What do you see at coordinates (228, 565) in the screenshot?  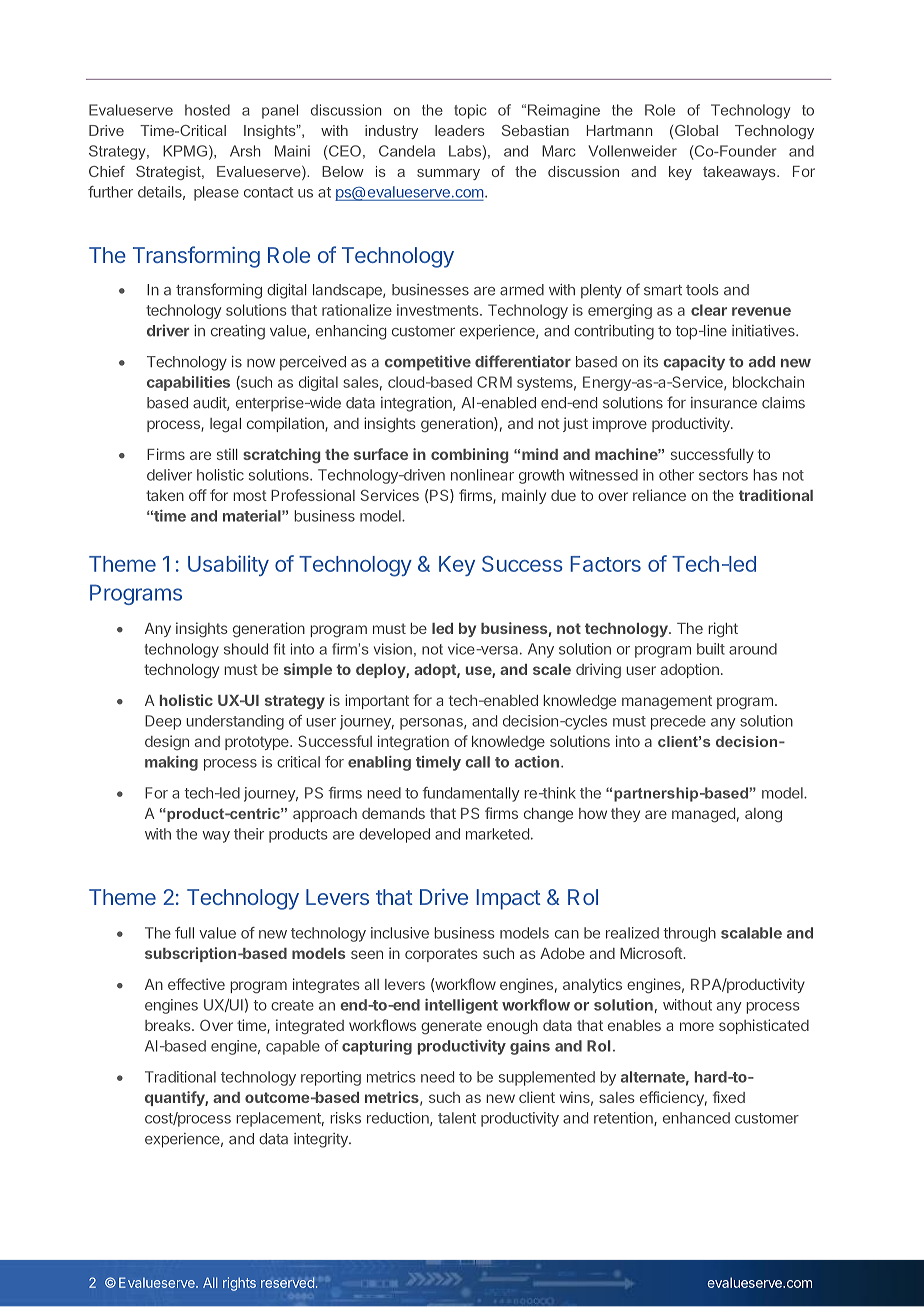 I see `Usability` at bounding box center [228, 565].
